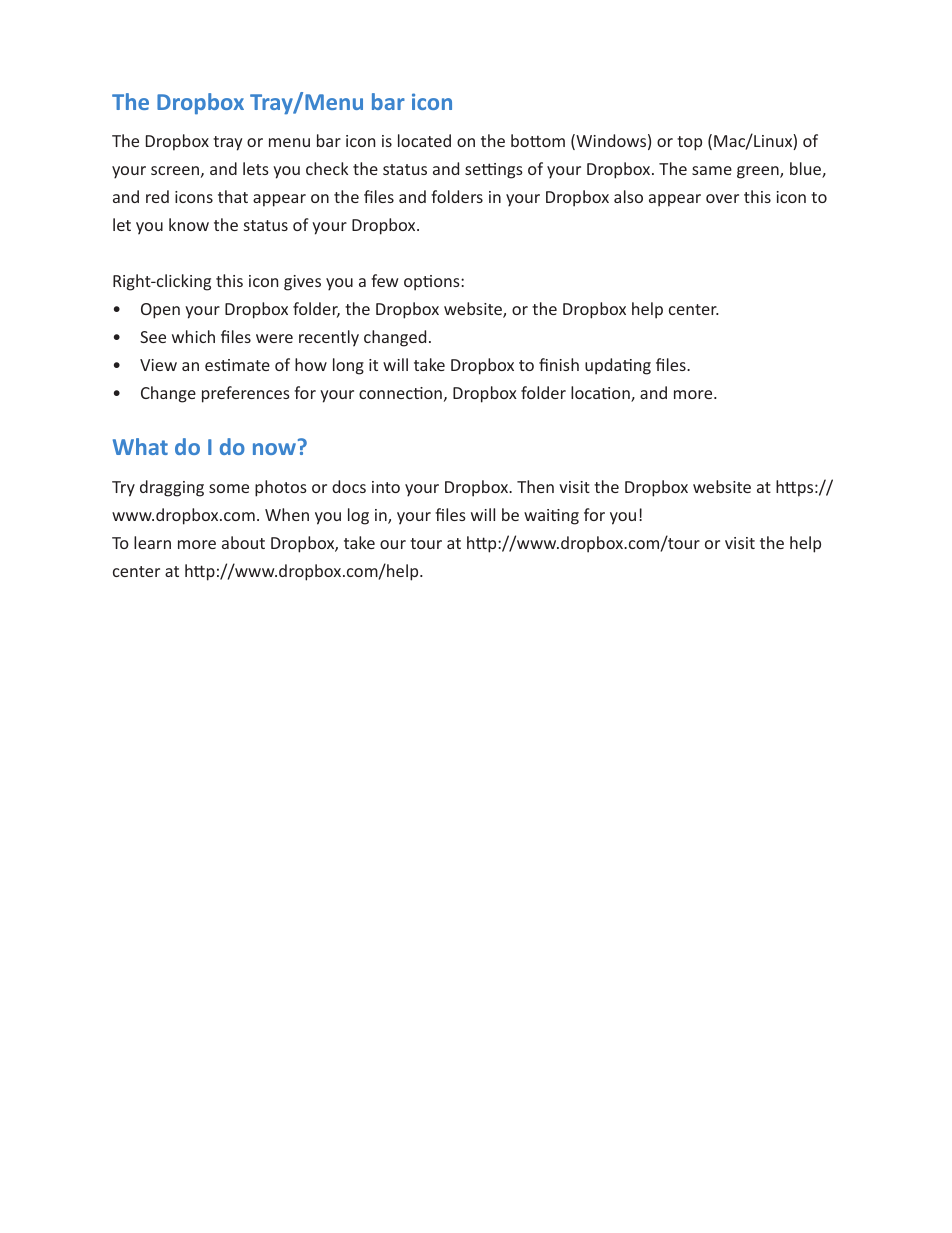  I want to click on know, so click(189, 224).
